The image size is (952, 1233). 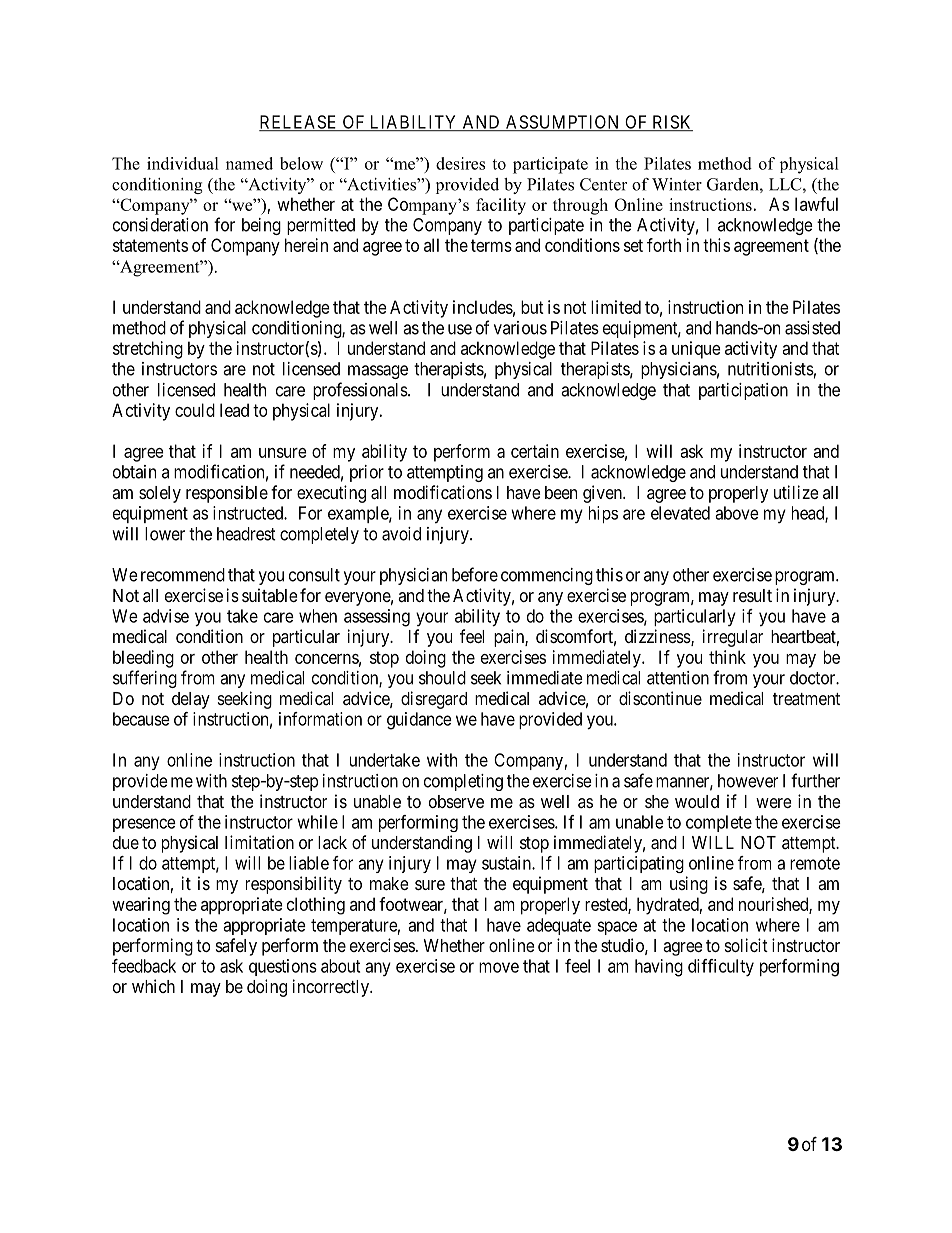 I want to click on feedback, so click(x=144, y=966).
